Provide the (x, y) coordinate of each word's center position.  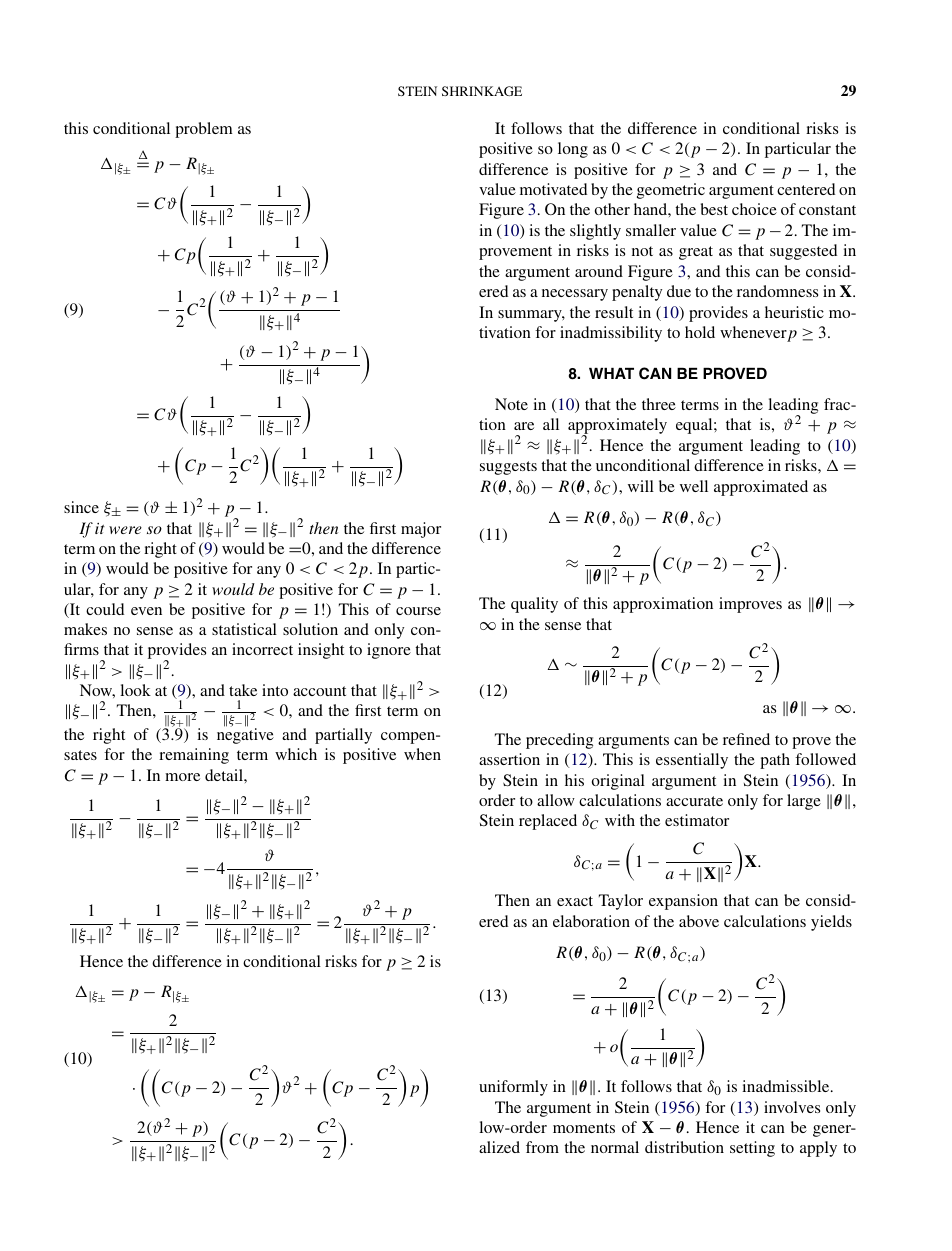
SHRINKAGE (482, 91)
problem (203, 130)
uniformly (513, 1088)
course (418, 611)
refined (746, 739)
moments (584, 1128)
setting (752, 1149)
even (146, 611)
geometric (671, 191)
